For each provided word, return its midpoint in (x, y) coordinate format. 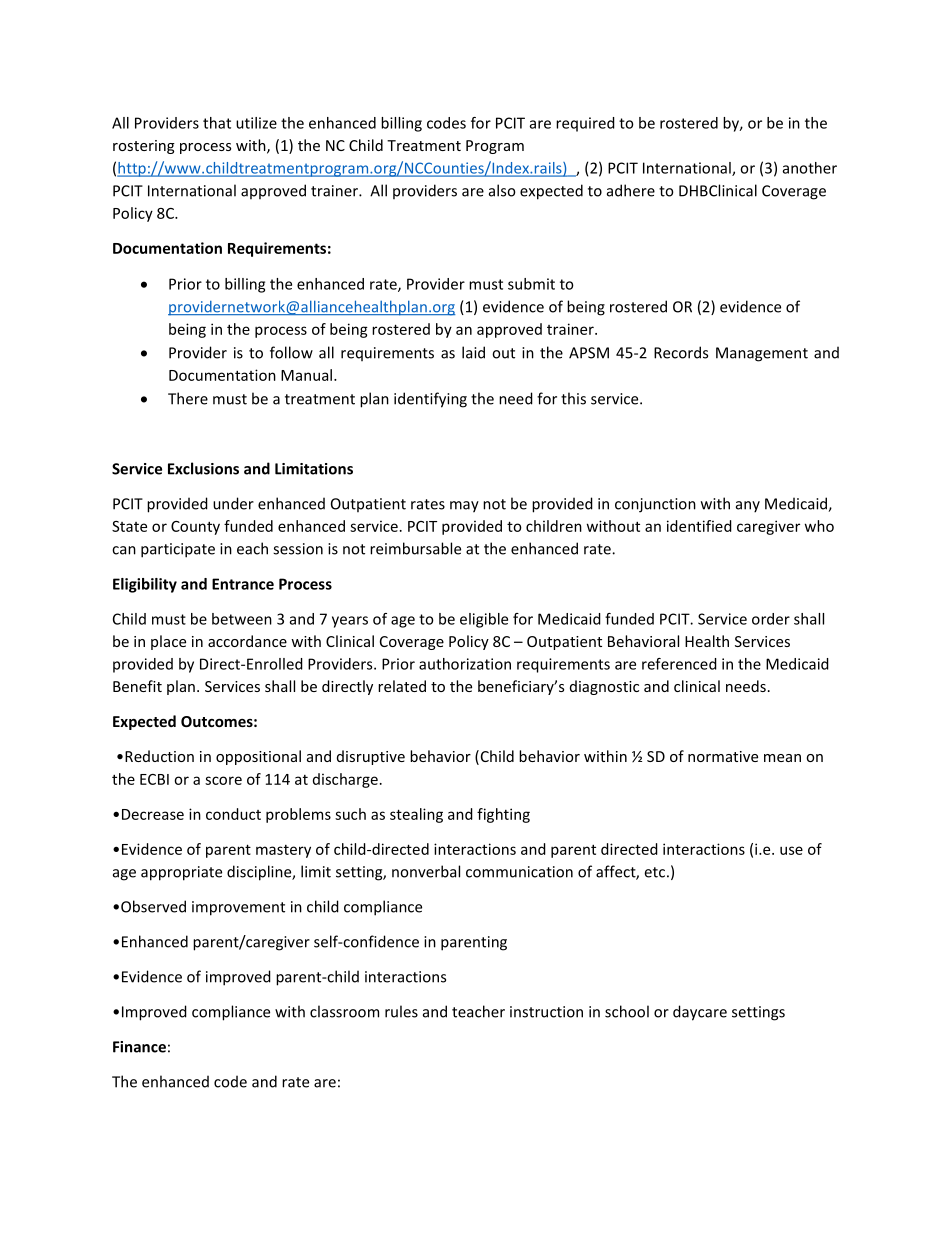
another (810, 168)
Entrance (243, 584)
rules (401, 1011)
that (217, 123)
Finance (139, 1047)
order (771, 619)
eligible (484, 620)
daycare (700, 1013)
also (502, 190)
